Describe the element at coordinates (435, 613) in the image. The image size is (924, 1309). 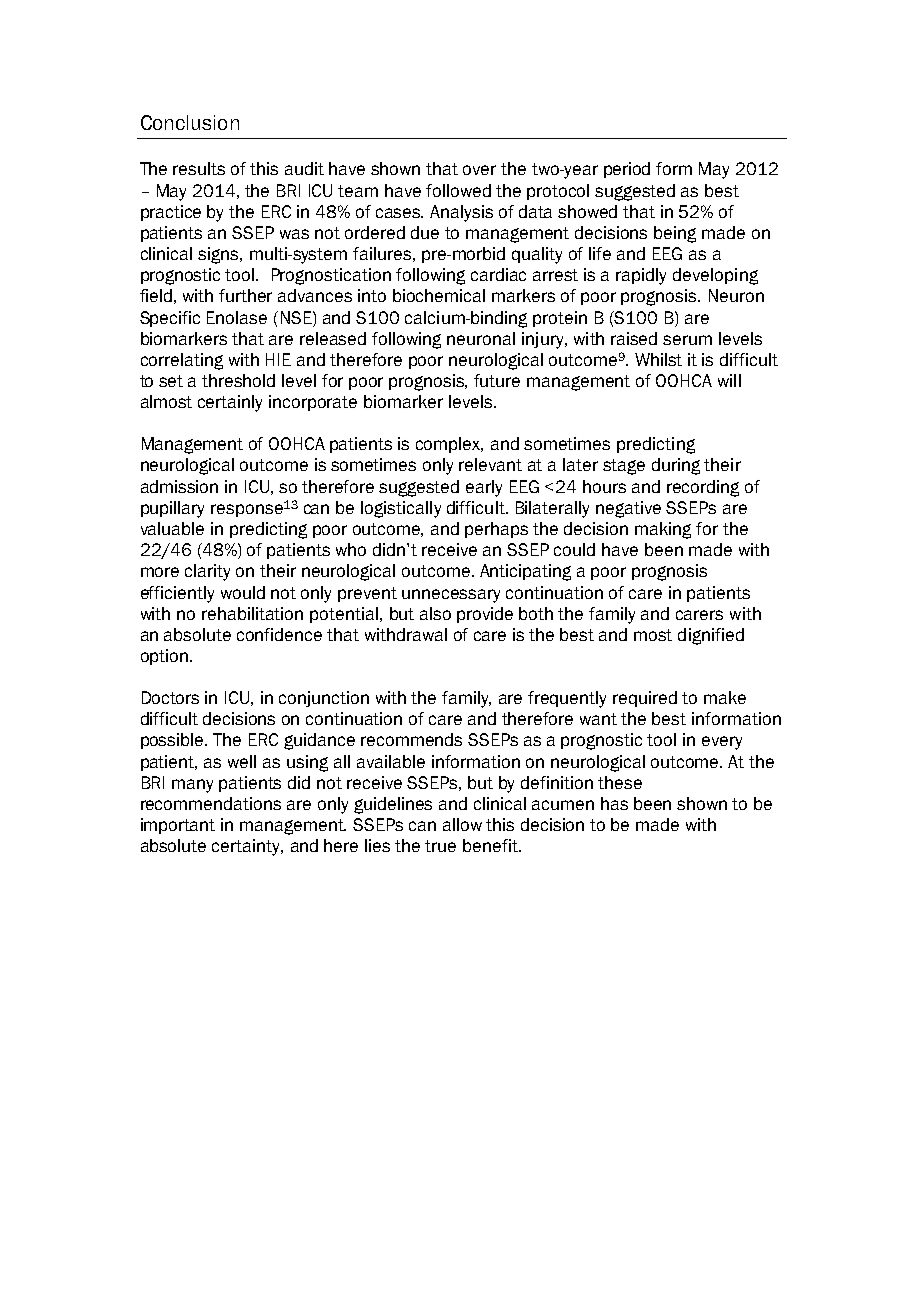
I see `also` at that location.
